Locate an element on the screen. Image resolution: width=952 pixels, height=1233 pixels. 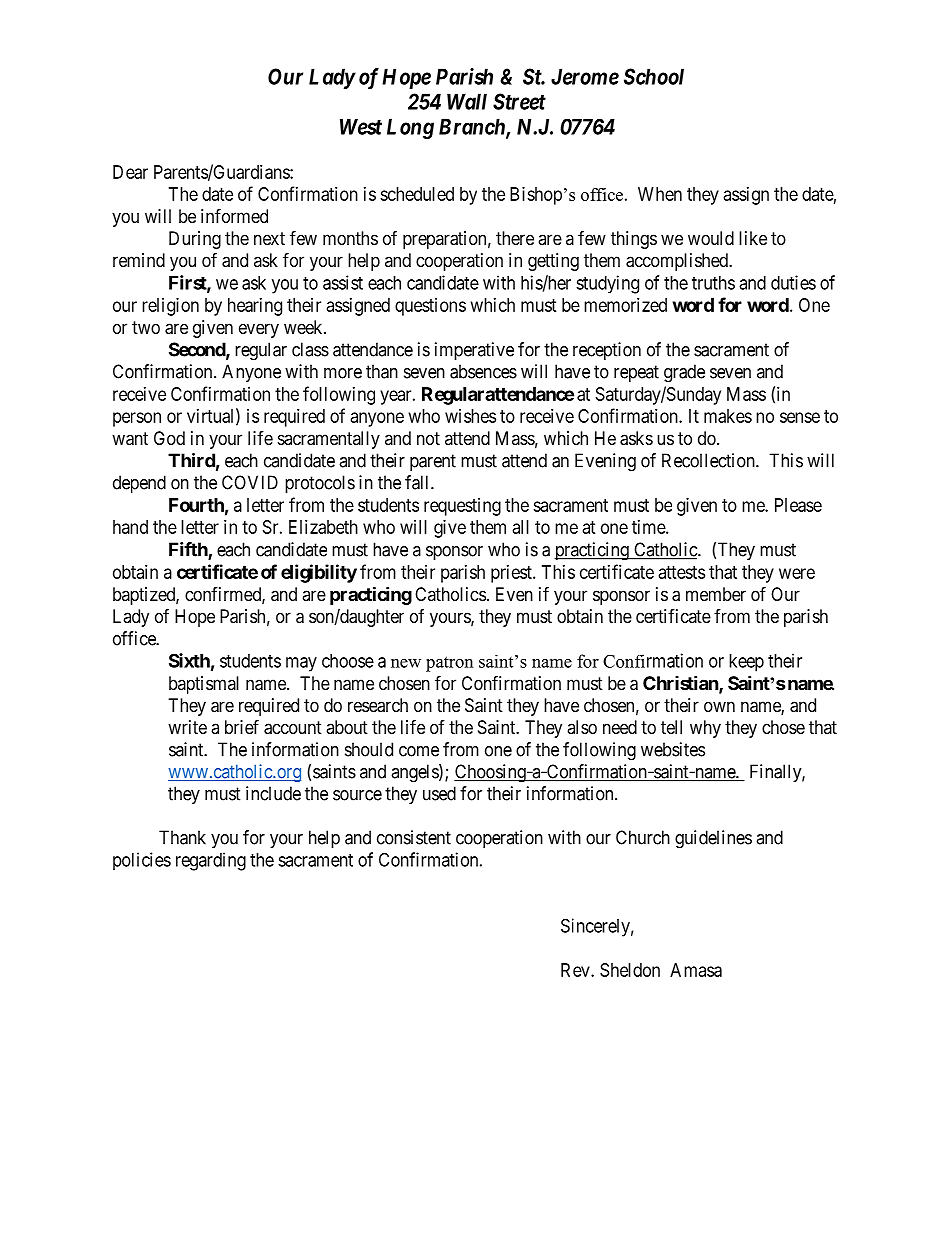
Wall is located at coordinates (467, 101).
